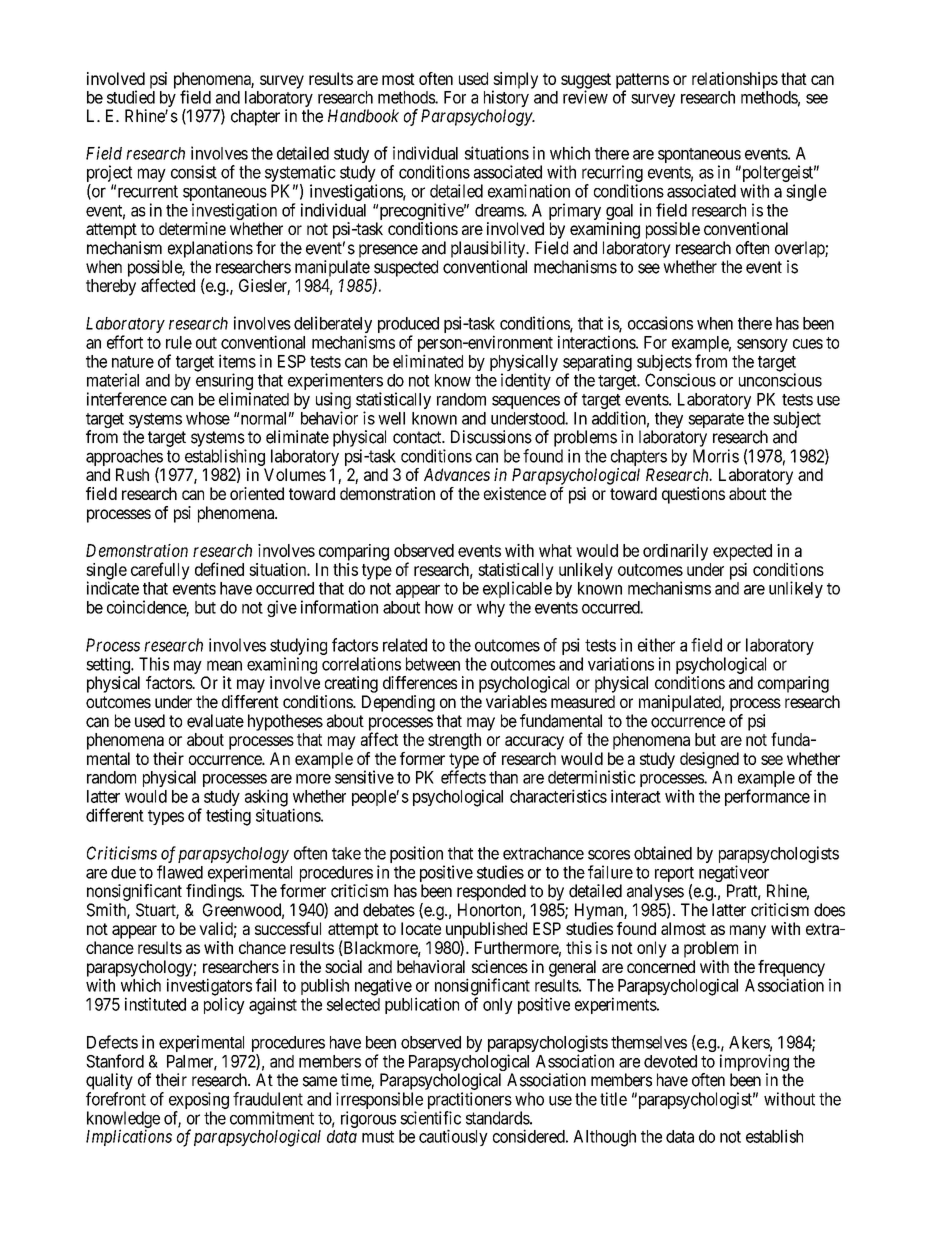 Image resolution: width=952 pixels, height=1233 pixels. Describe the element at coordinates (219, 569) in the image. I see `defined` at that location.
